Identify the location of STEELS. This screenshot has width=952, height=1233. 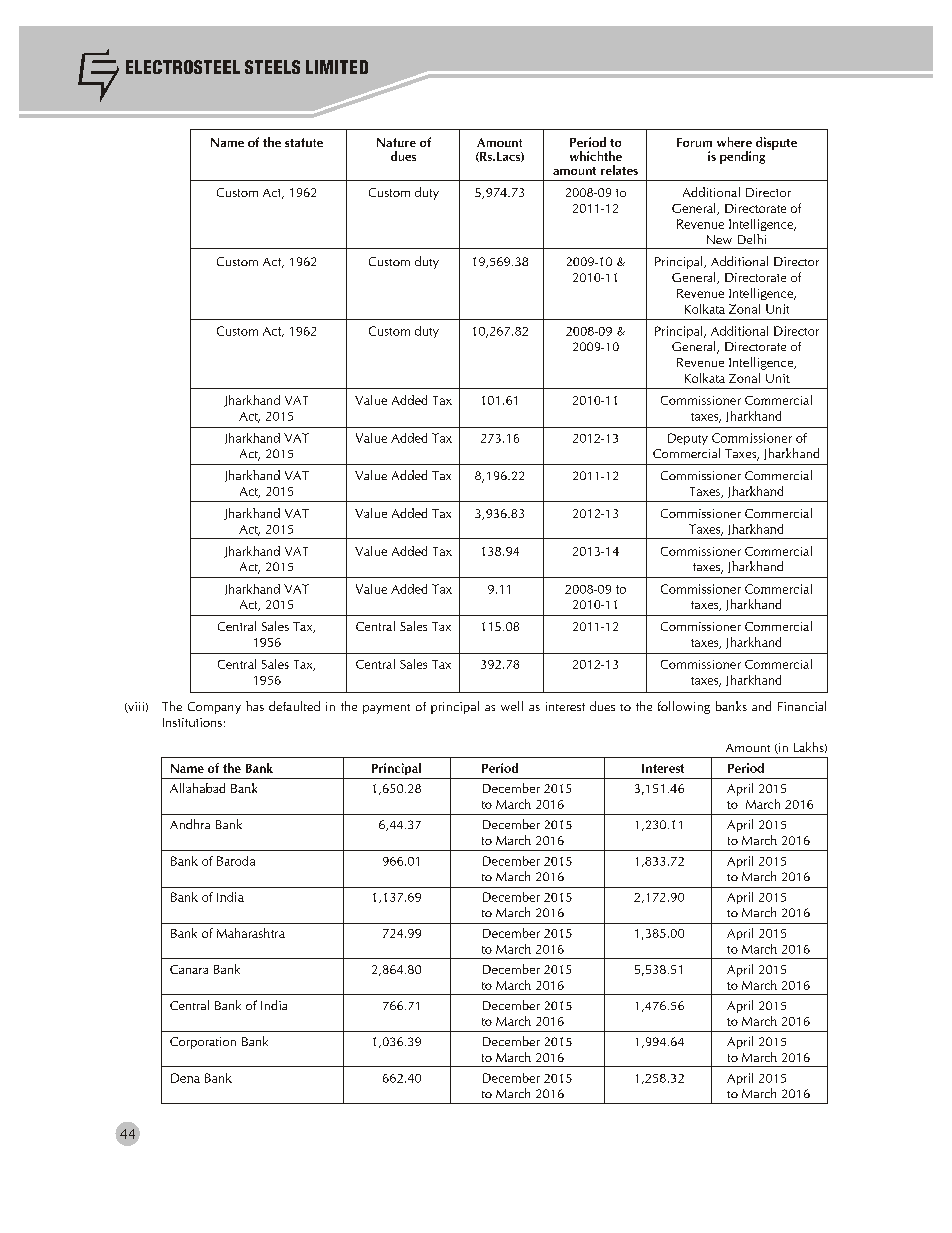
(272, 67).
